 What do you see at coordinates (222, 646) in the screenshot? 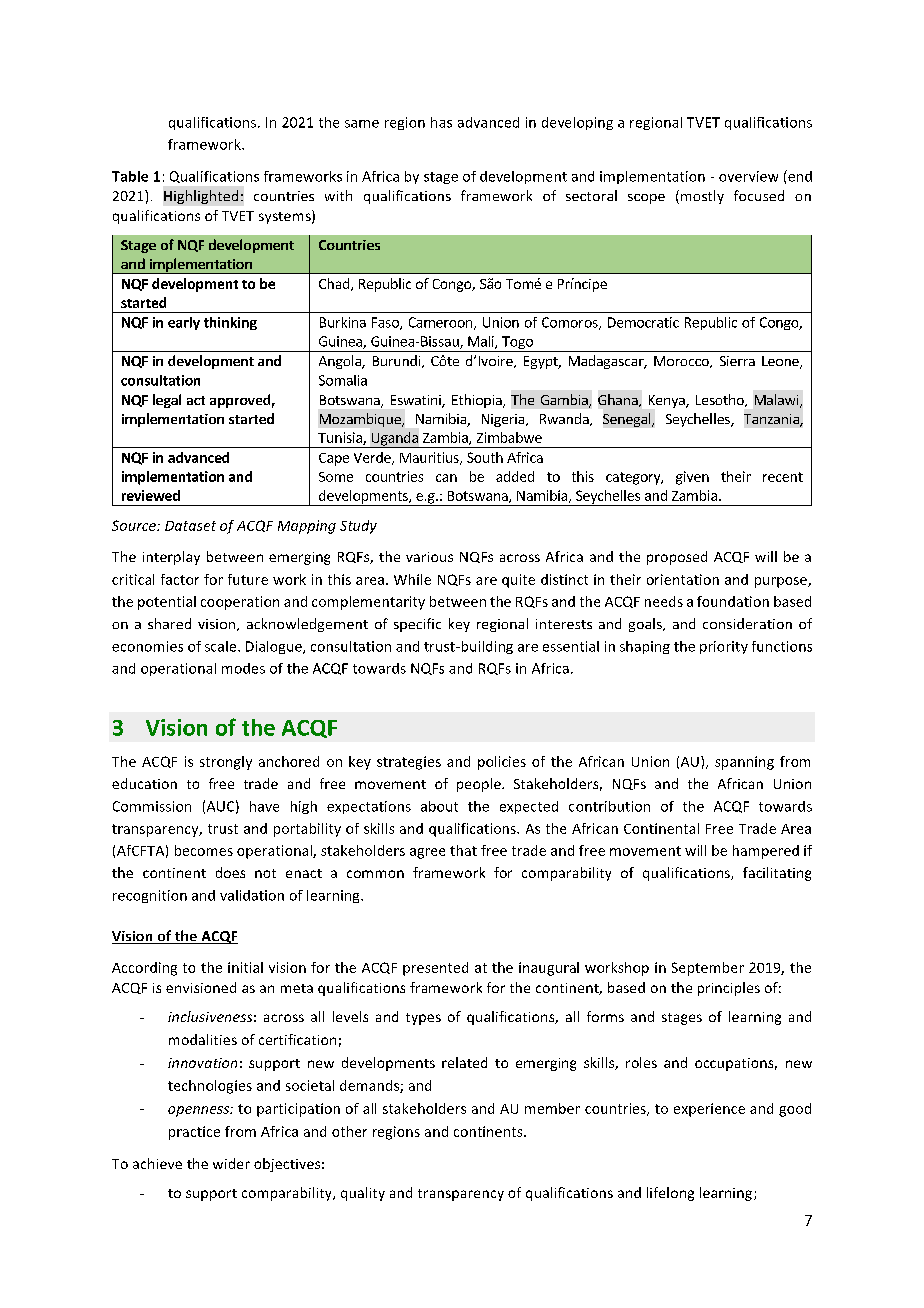
I see `scale` at bounding box center [222, 646].
